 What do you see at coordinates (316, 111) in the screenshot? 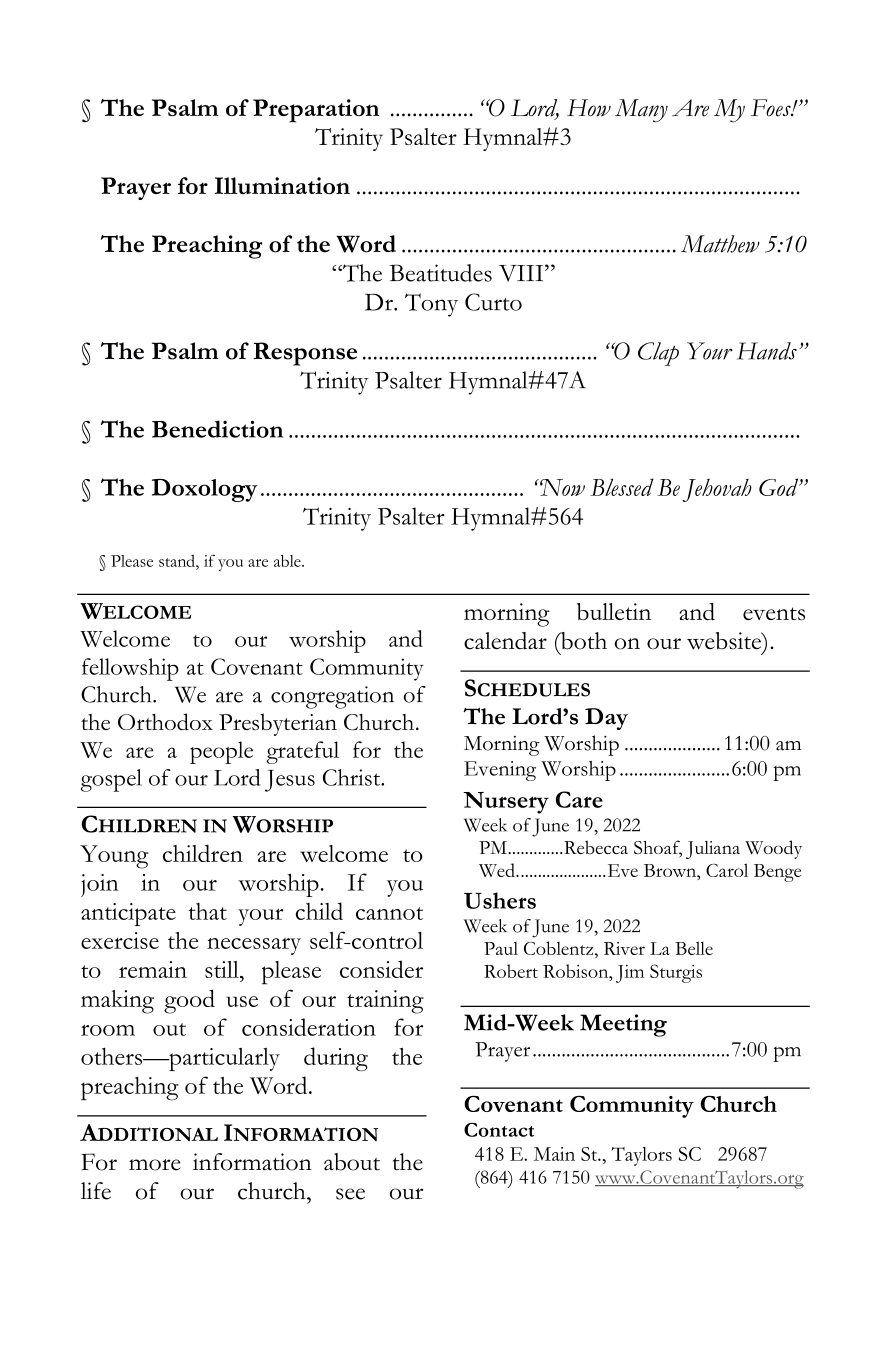
I see `Preparation` at bounding box center [316, 111].
